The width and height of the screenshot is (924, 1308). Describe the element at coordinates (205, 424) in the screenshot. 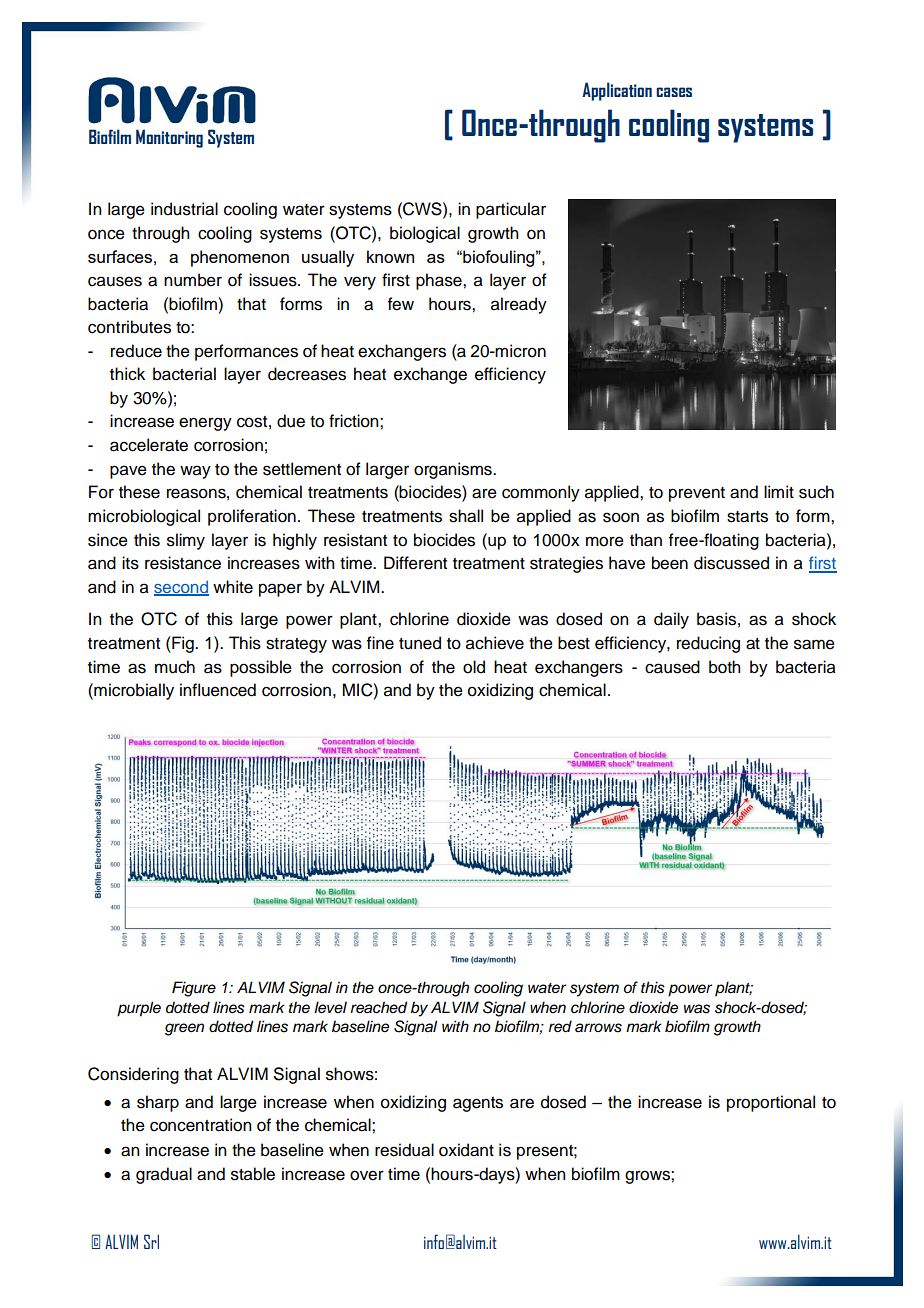

I see `energy` at that location.
